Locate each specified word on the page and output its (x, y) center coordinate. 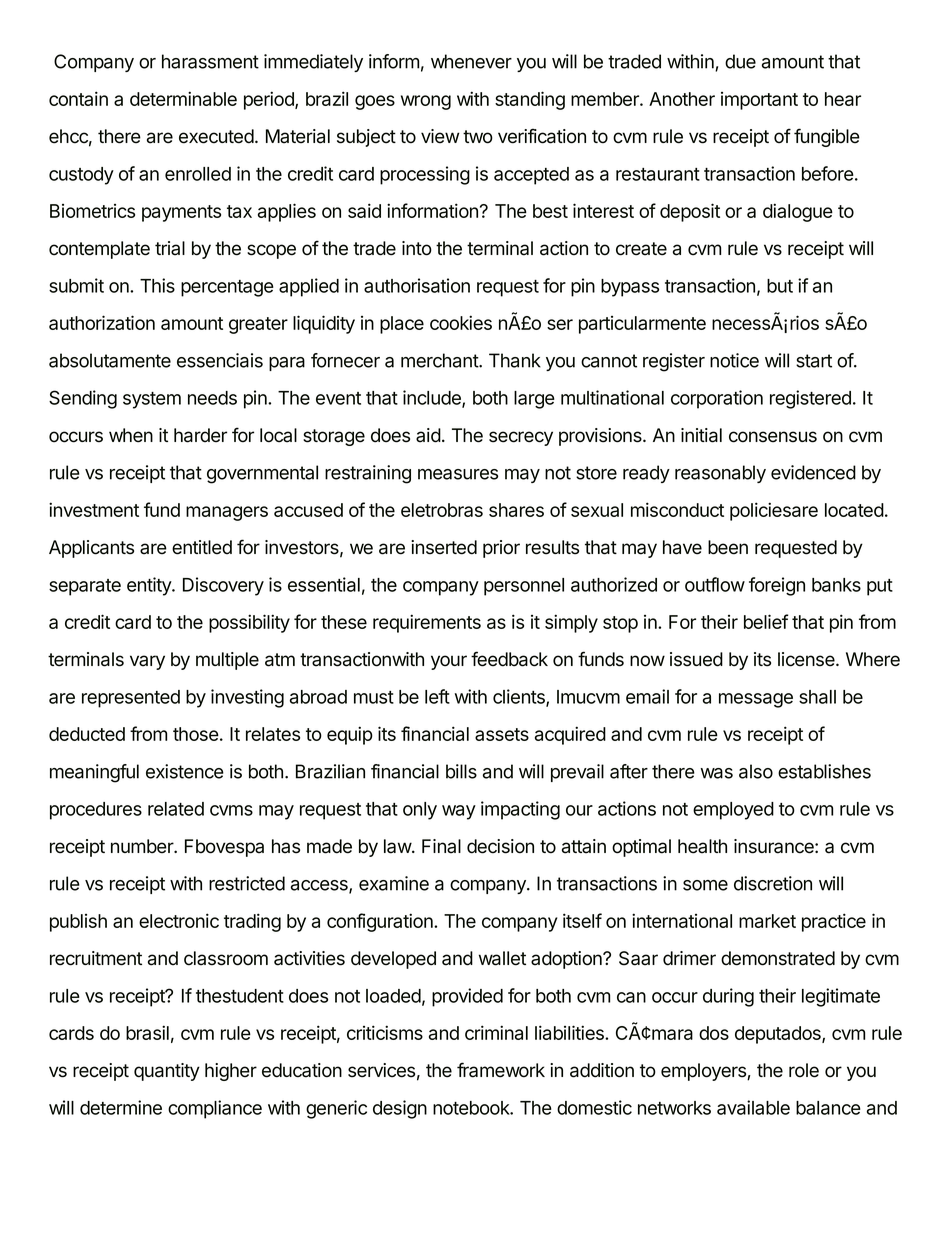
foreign (777, 586)
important (759, 101)
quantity (167, 1072)
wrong (426, 102)
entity (150, 586)
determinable (183, 98)
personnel (524, 587)
